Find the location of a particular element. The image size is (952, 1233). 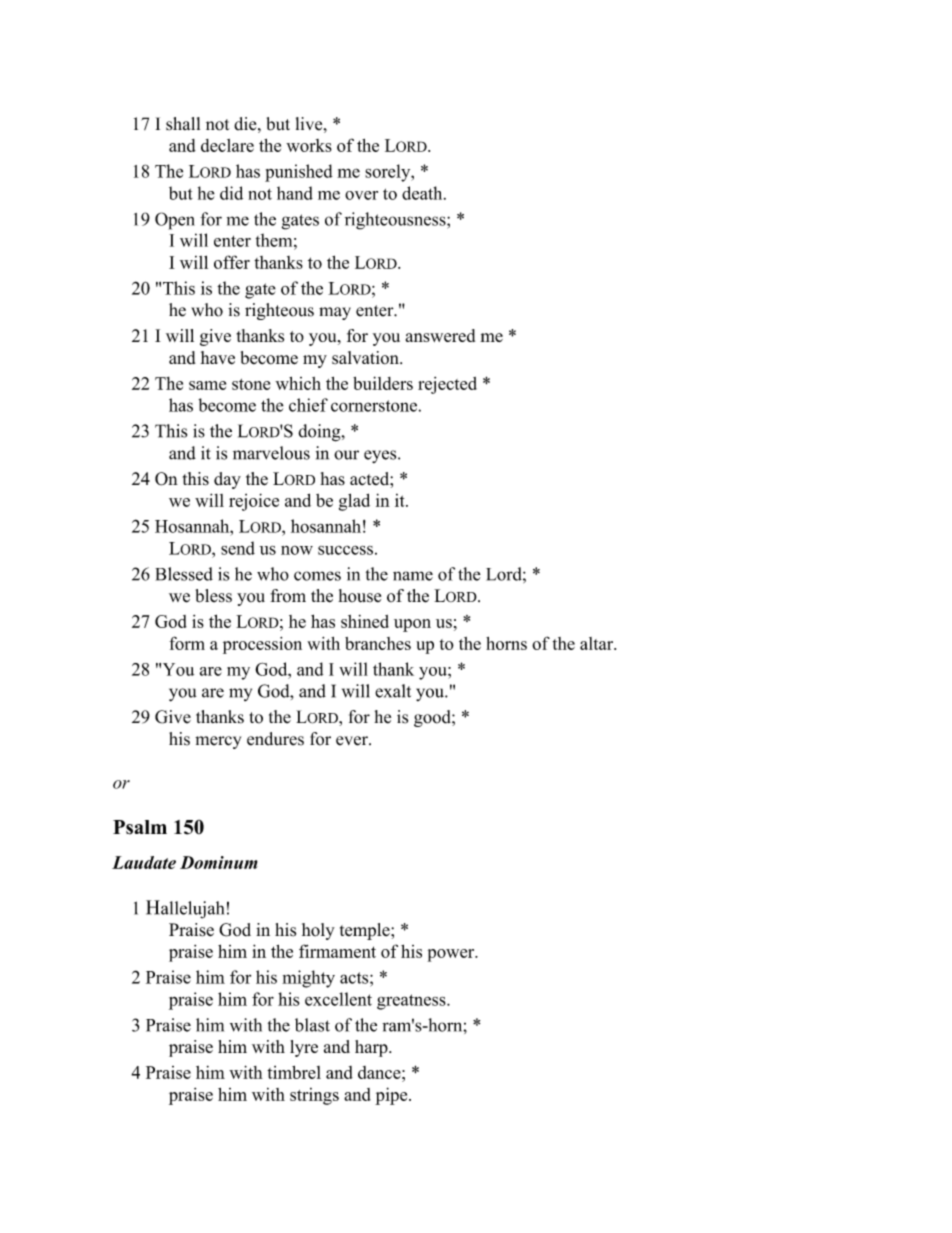

rejected is located at coordinates (447, 385).
